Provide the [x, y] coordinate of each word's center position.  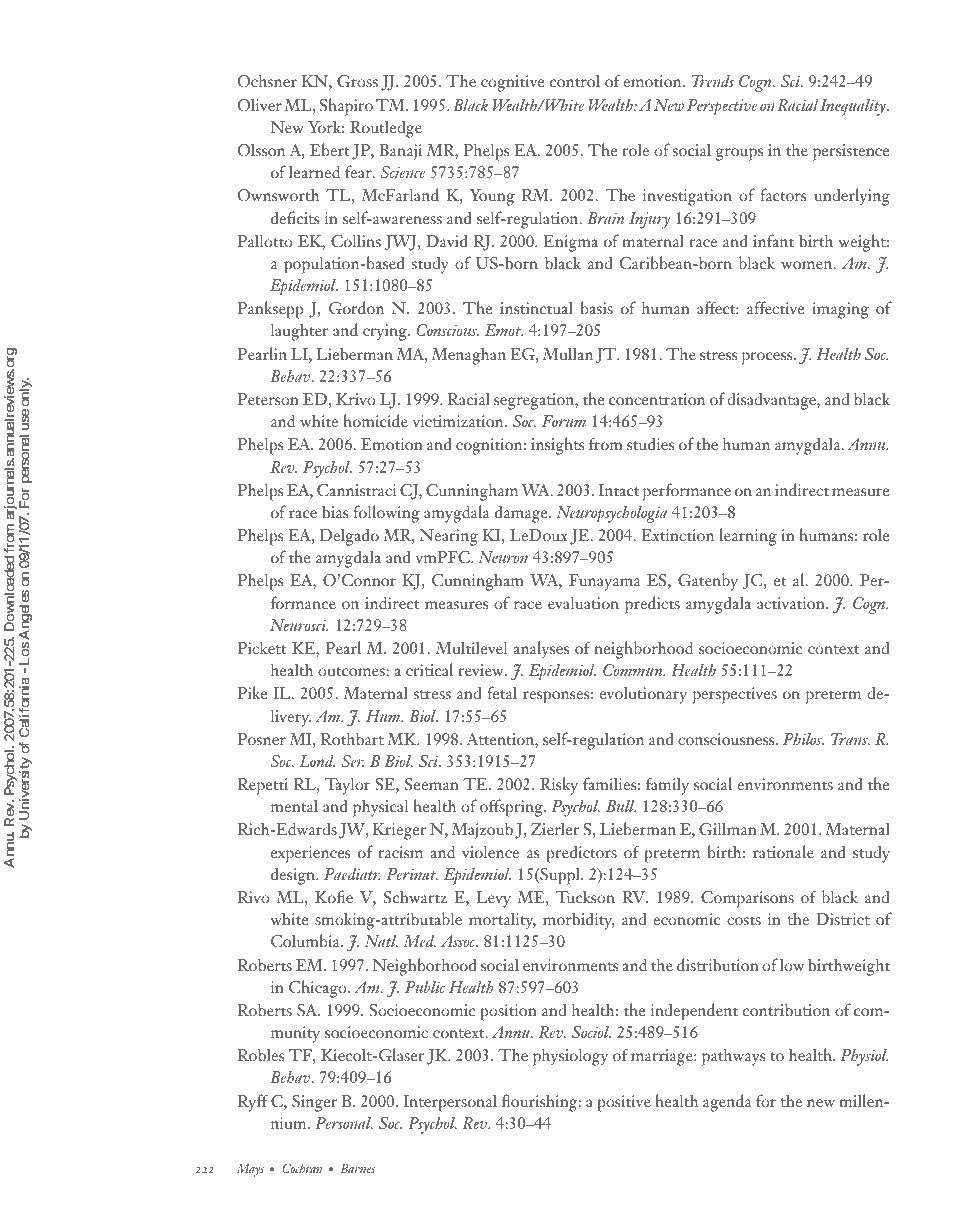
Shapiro [346, 107]
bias [335, 511]
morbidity [578, 921]
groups [739, 154]
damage [522, 514]
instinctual [536, 307]
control [575, 80]
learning [748, 537]
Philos [803, 739]
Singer [315, 1103]
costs [744, 920]
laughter [300, 332]
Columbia [306, 941]
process [768, 358]
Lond [317, 761]
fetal [502, 692]
